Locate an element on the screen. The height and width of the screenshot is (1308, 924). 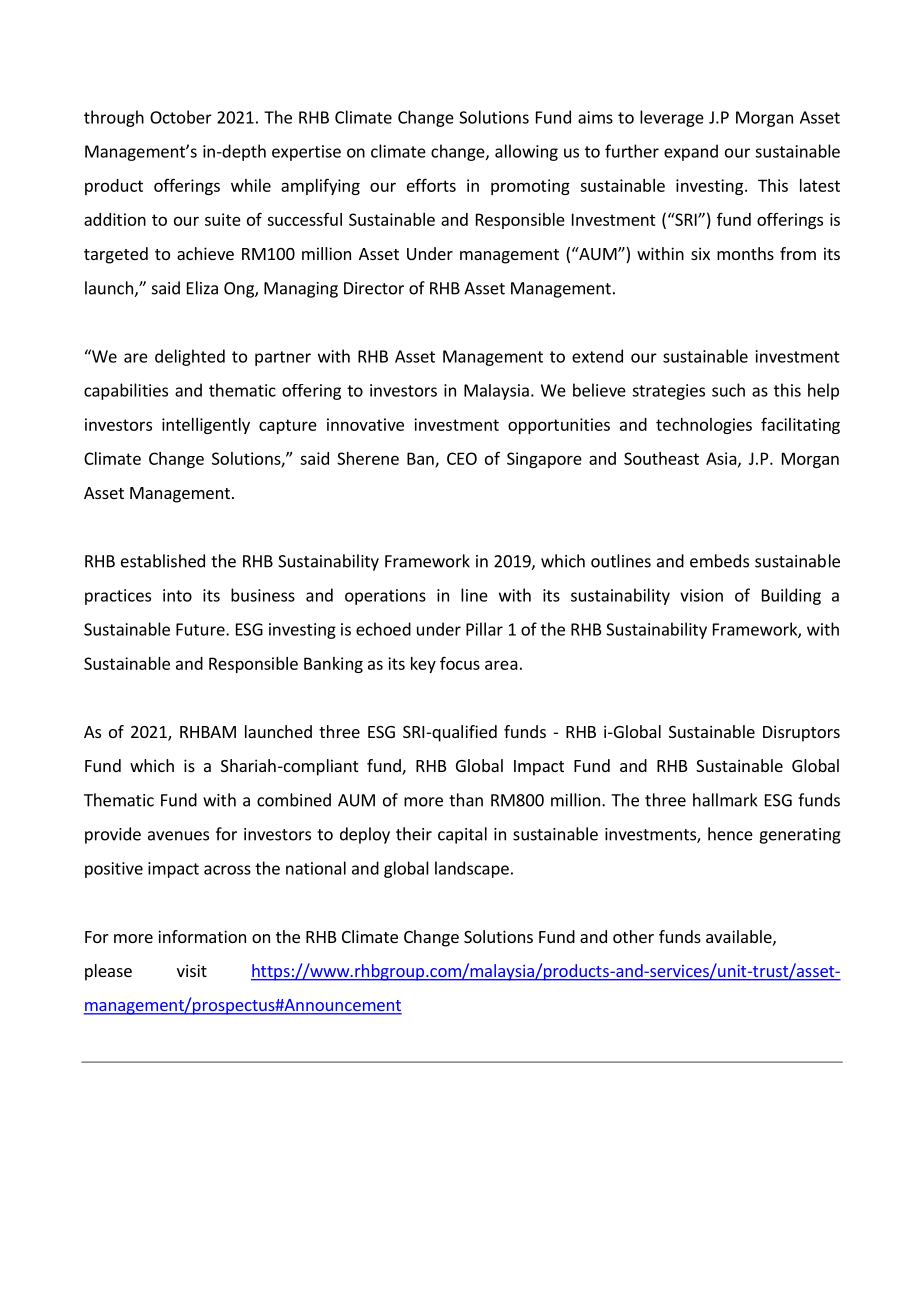
allowing is located at coordinates (526, 152).
